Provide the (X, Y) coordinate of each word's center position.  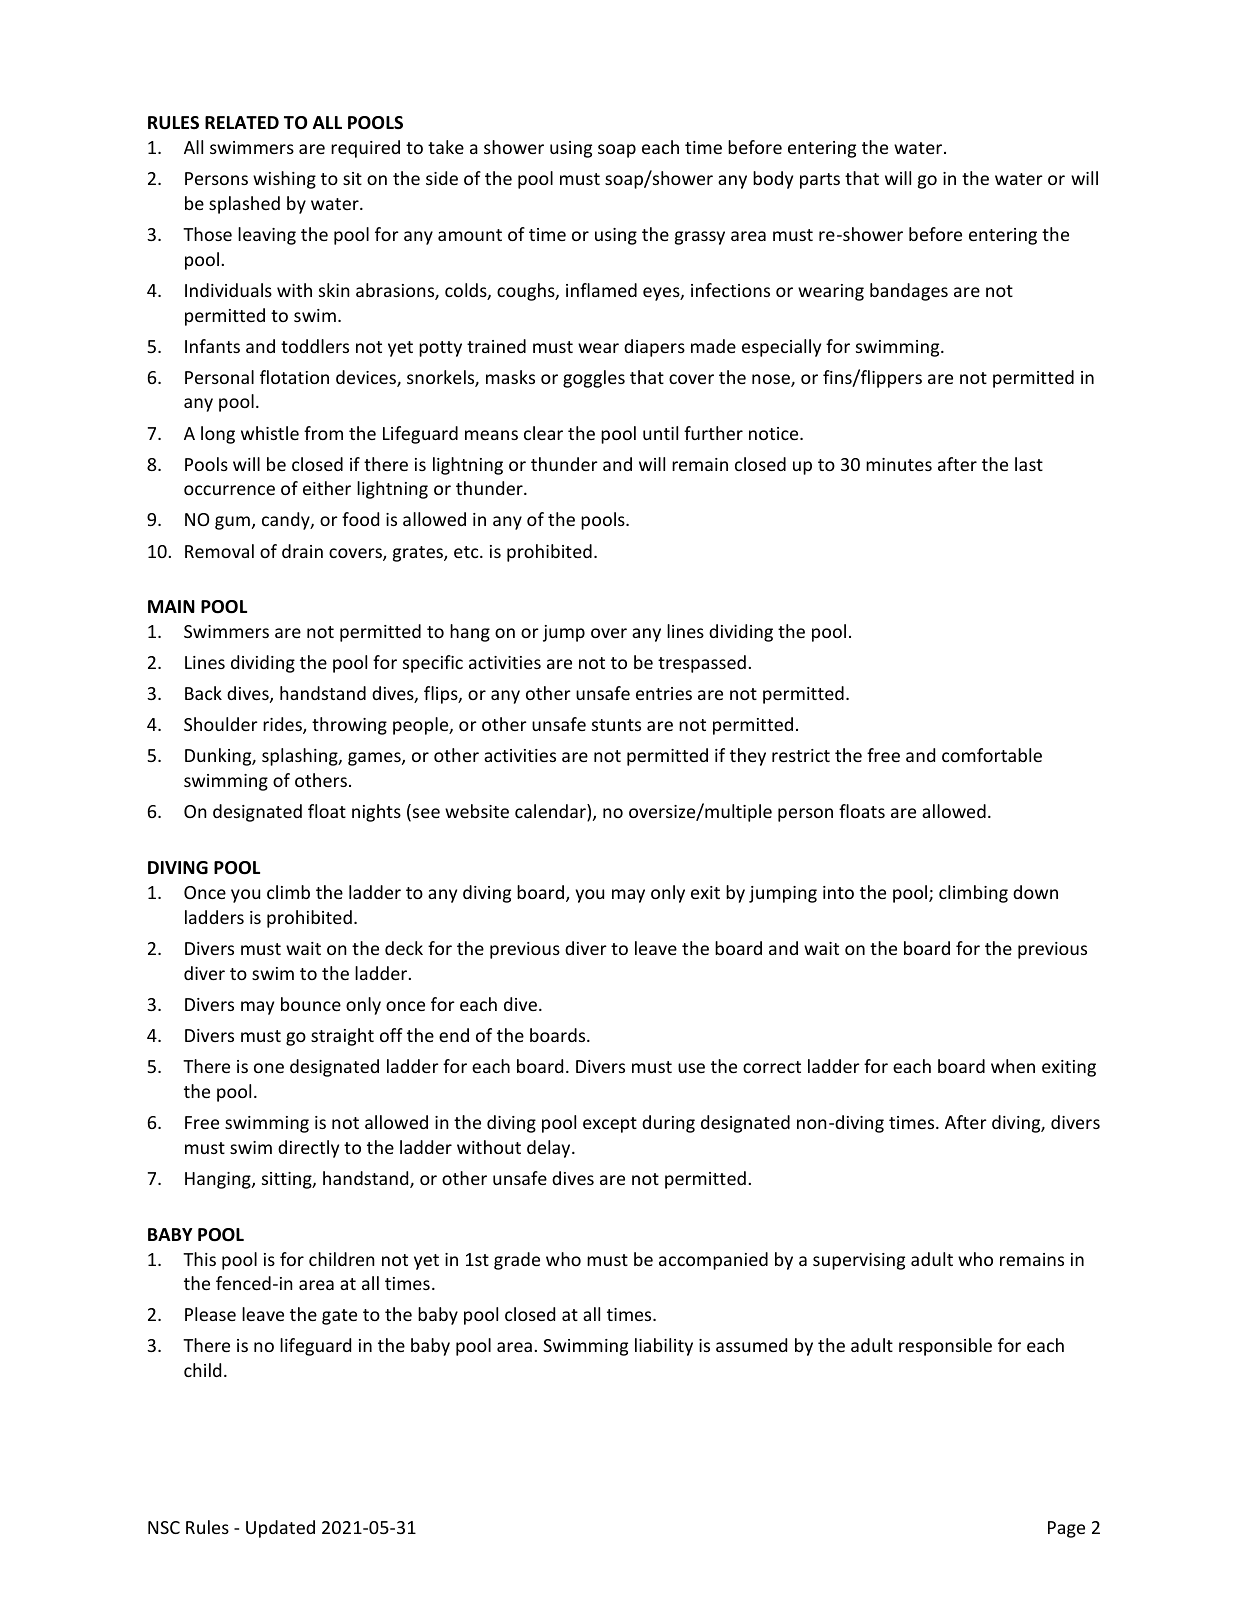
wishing (284, 180)
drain (302, 551)
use (691, 1068)
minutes (899, 464)
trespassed (702, 664)
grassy (700, 238)
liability (664, 1347)
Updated (280, 1529)
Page (1066, 1529)
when (1013, 1066)
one (269, 1068)
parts (820, 181)
